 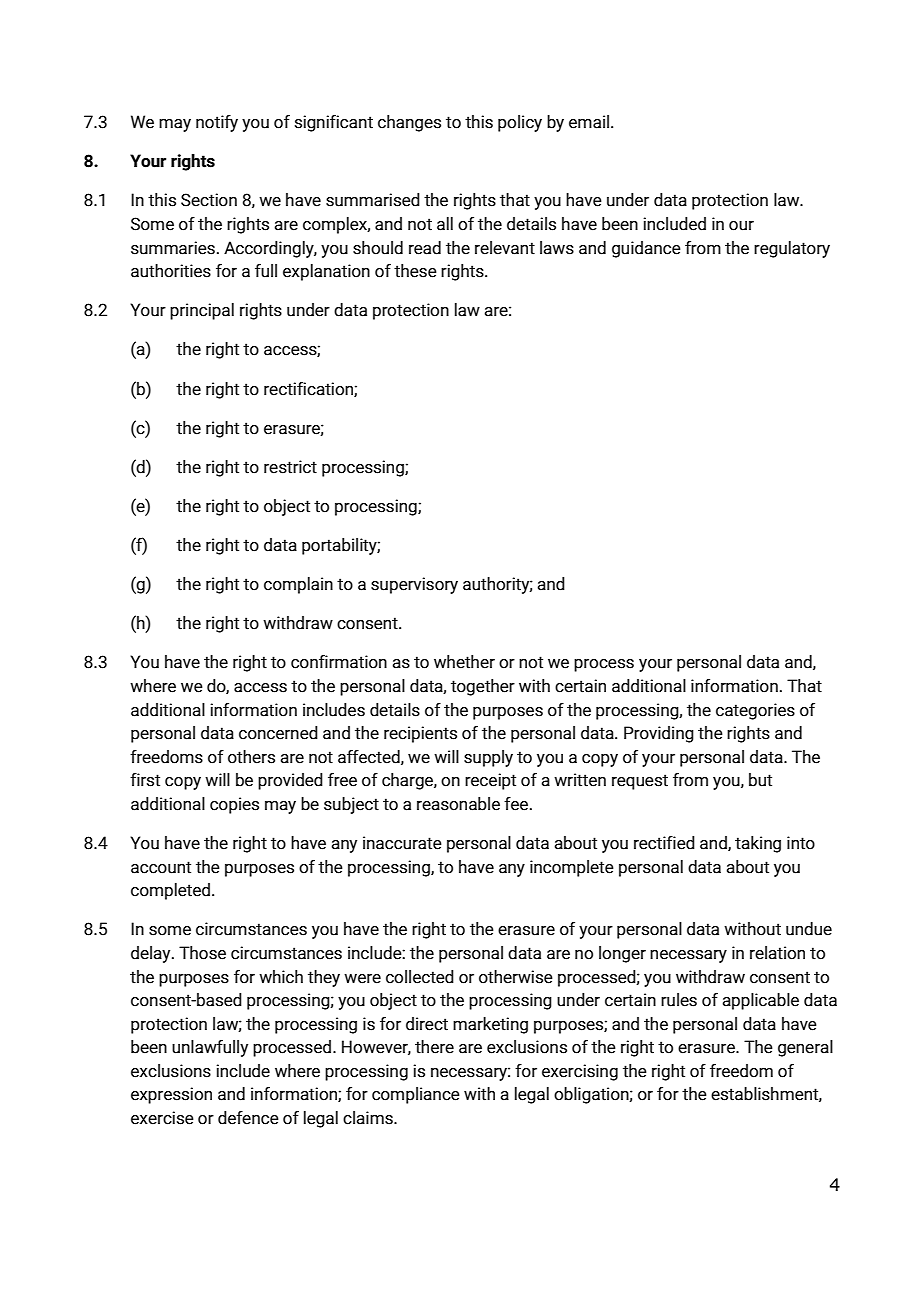 What do you see at coordinates (248, 1118) in the image?
I see `defence` at bounding box center [248, 1118].
